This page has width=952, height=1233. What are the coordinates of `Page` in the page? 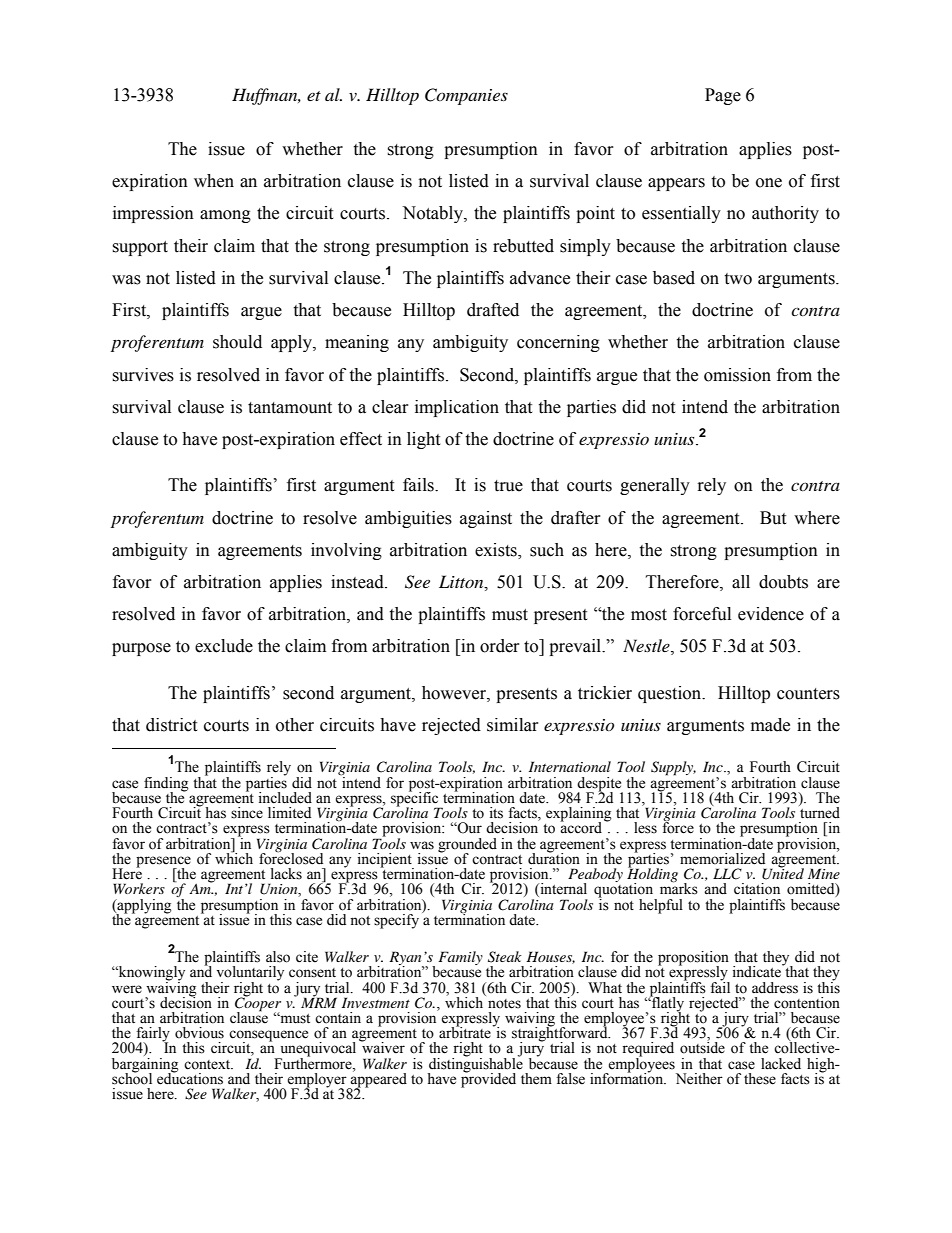 It's located at (723, 96).
